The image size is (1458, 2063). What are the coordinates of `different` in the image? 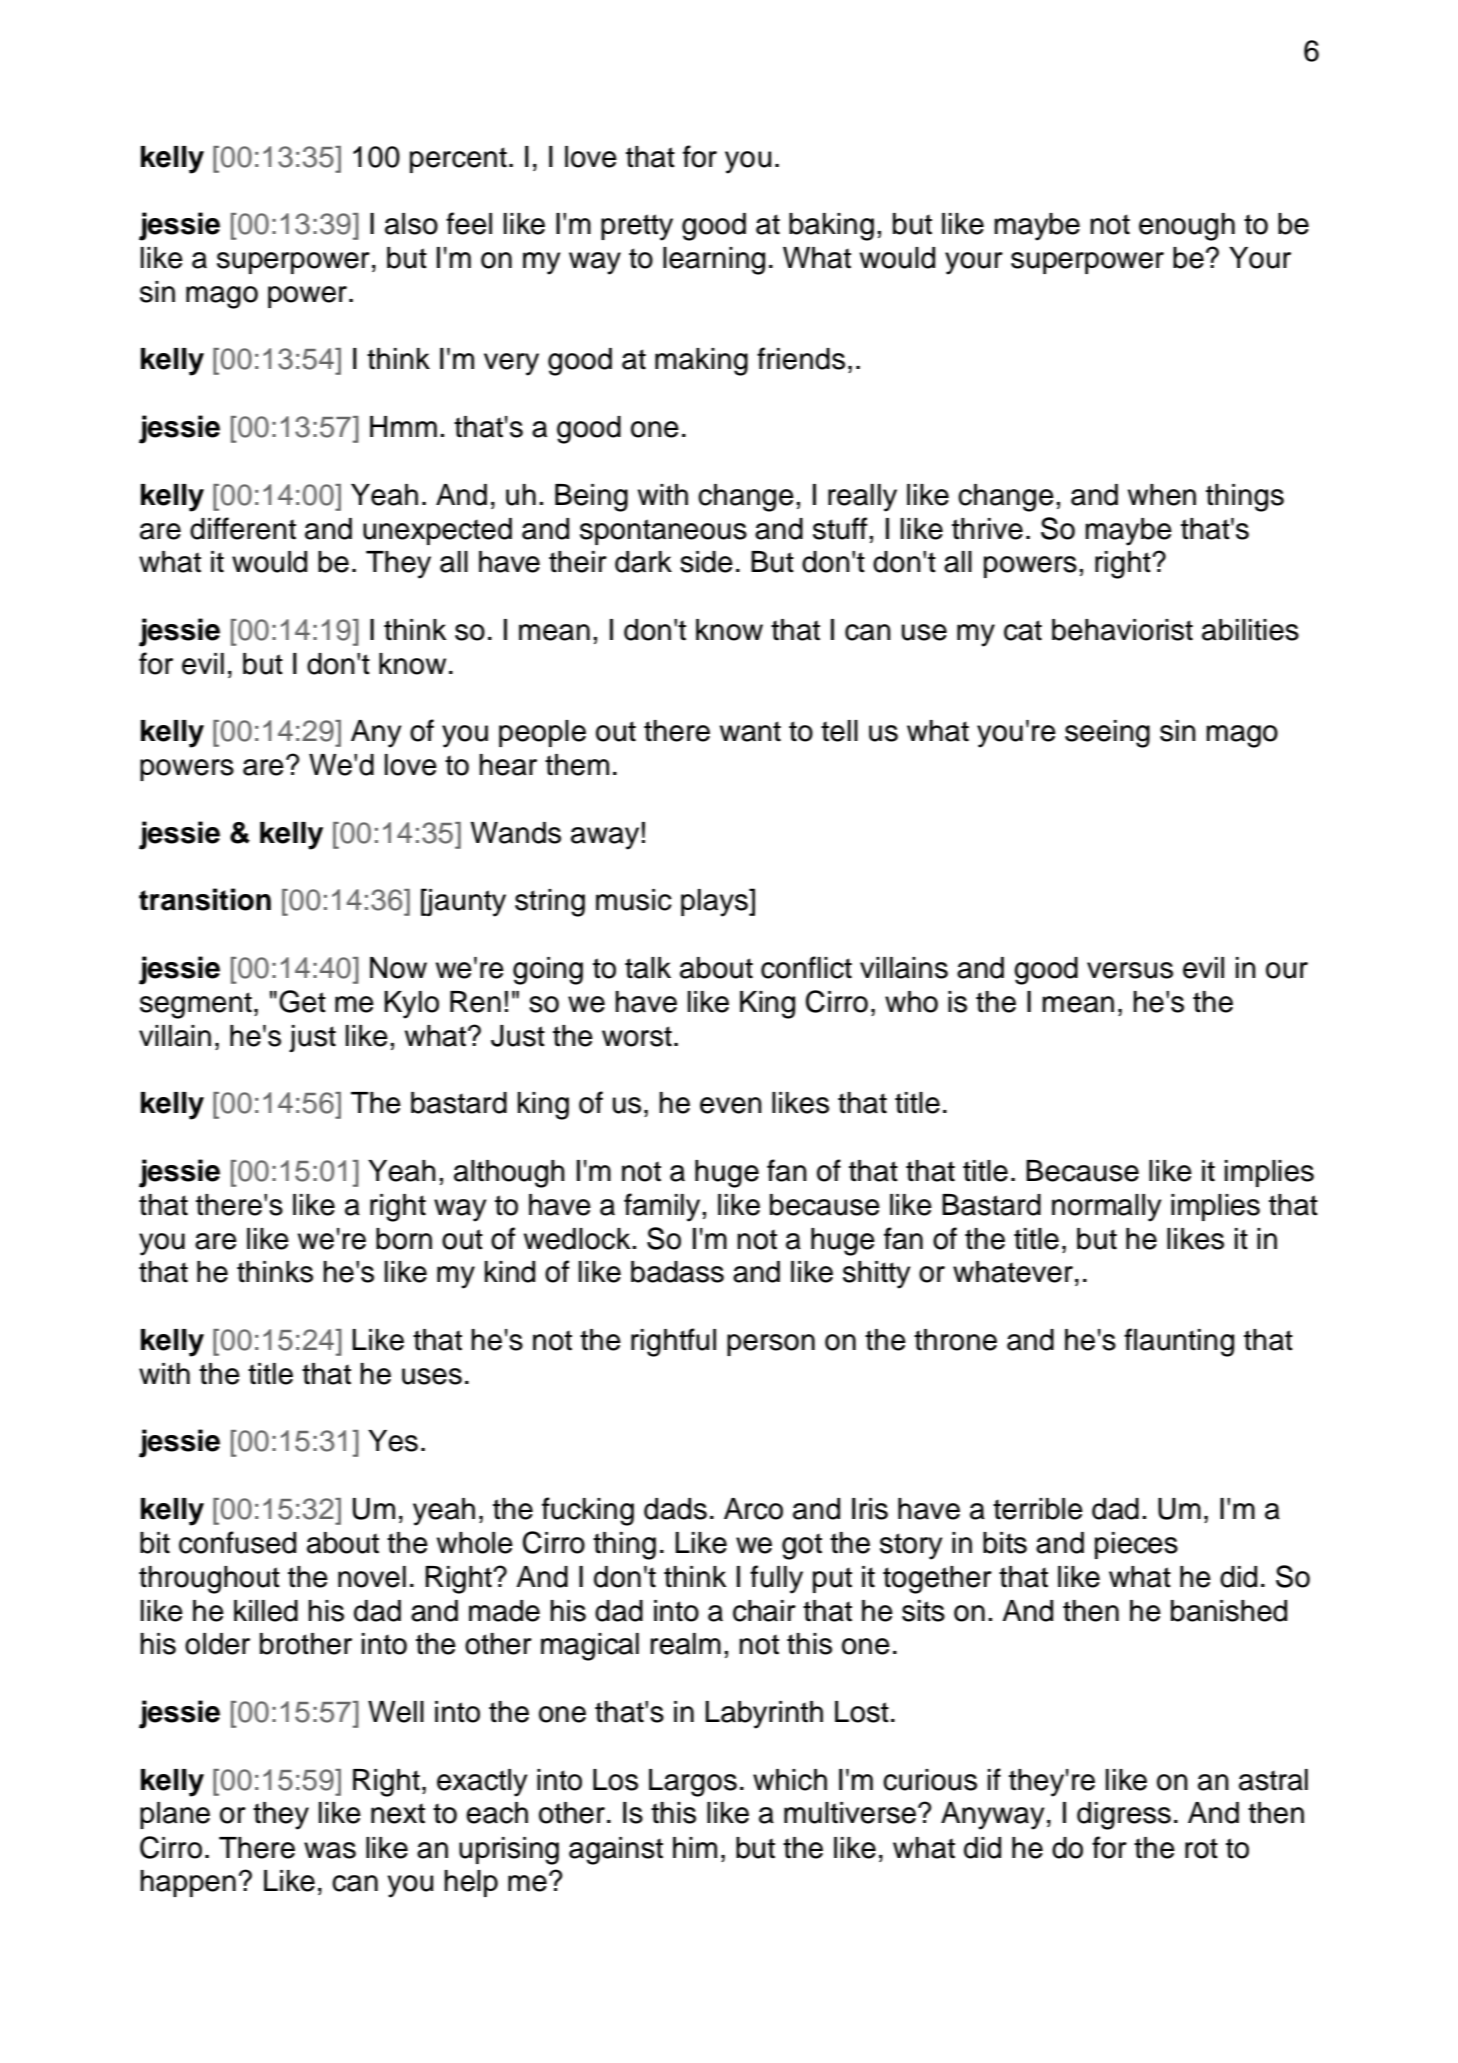 It's located at (243, 528).
